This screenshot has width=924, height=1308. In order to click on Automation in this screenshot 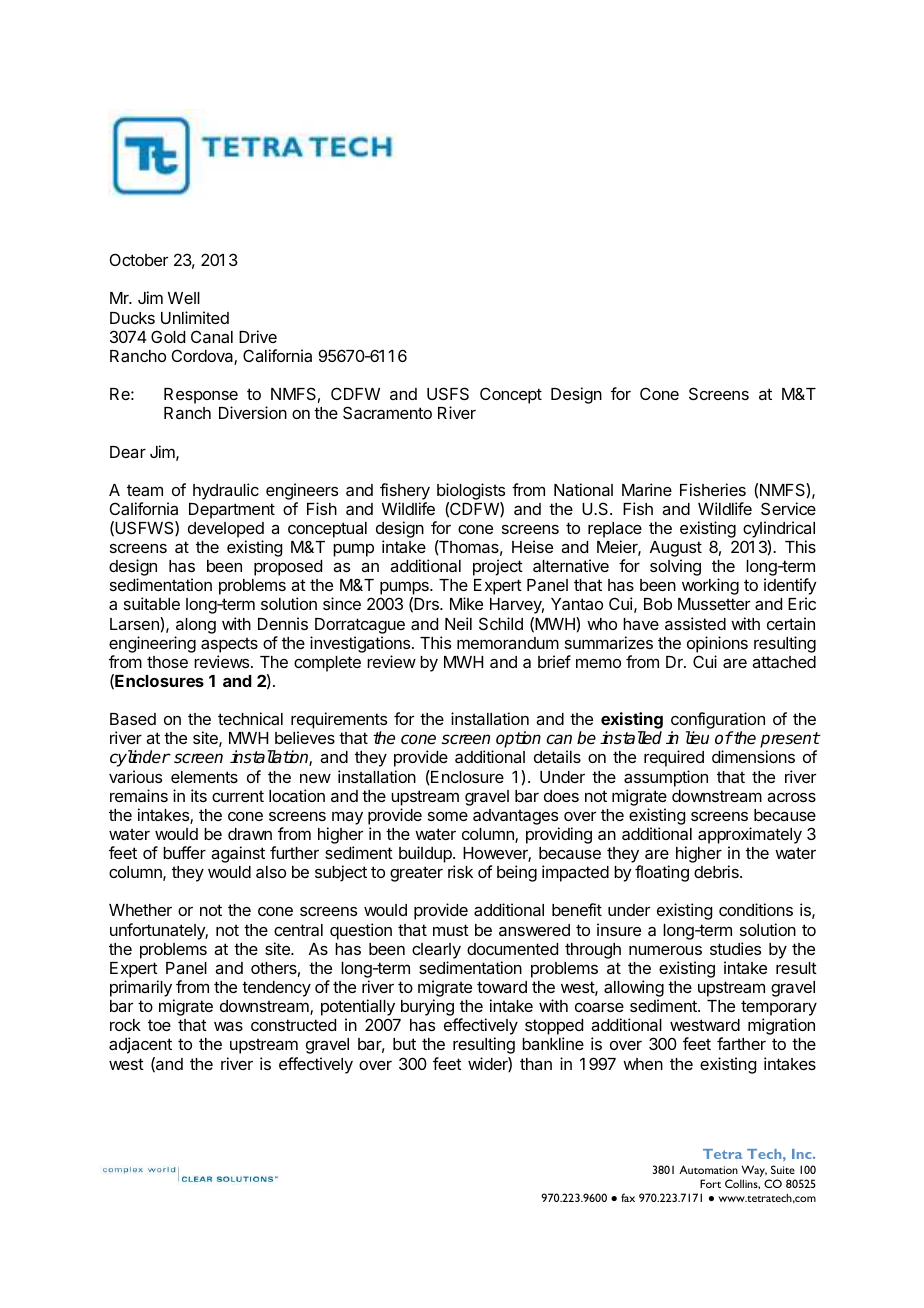, I will do `click(708, 1169)`.
